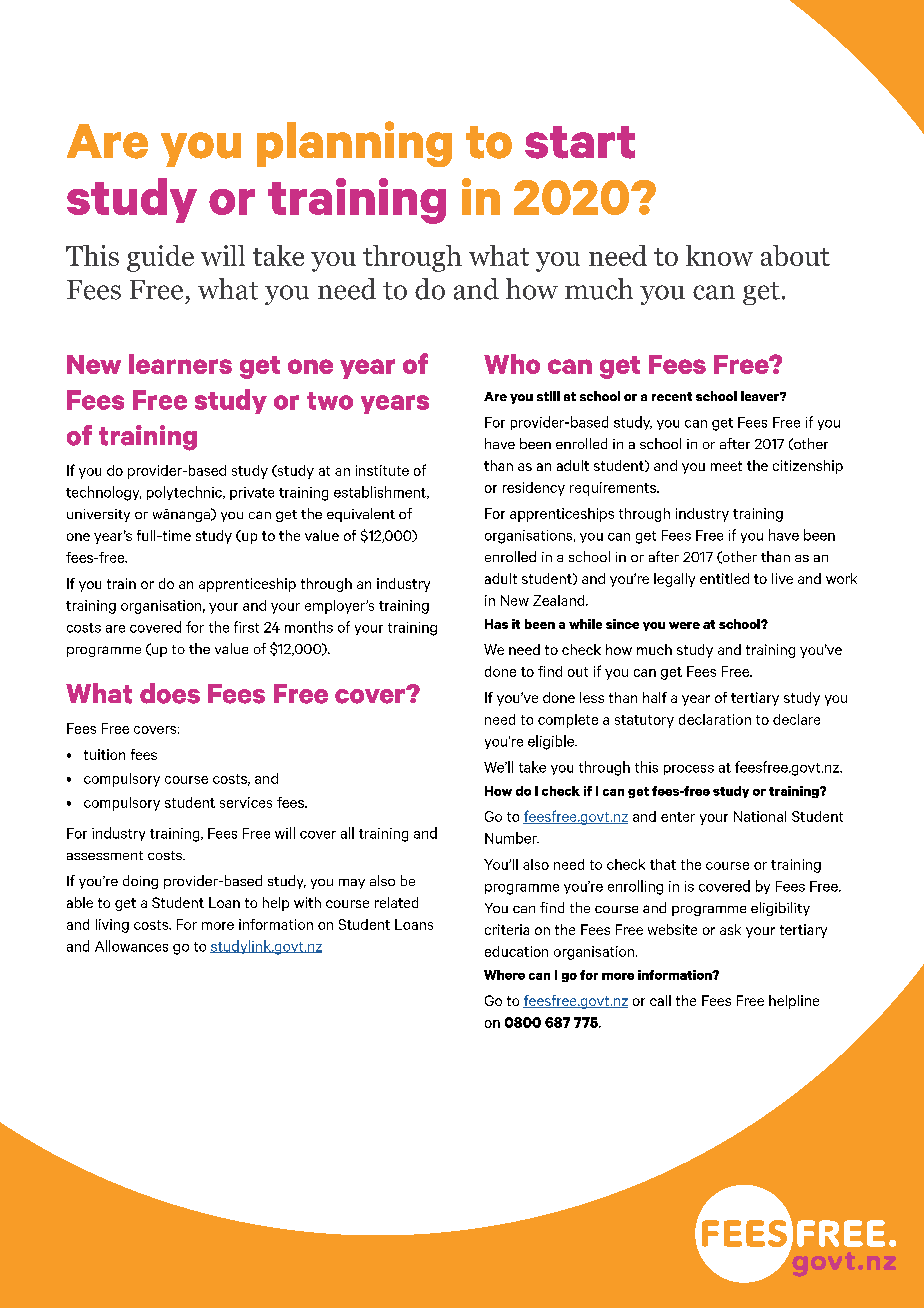  Describe the element at coordinates (180, 364) in the screenshot. I see `learners` at that location.
